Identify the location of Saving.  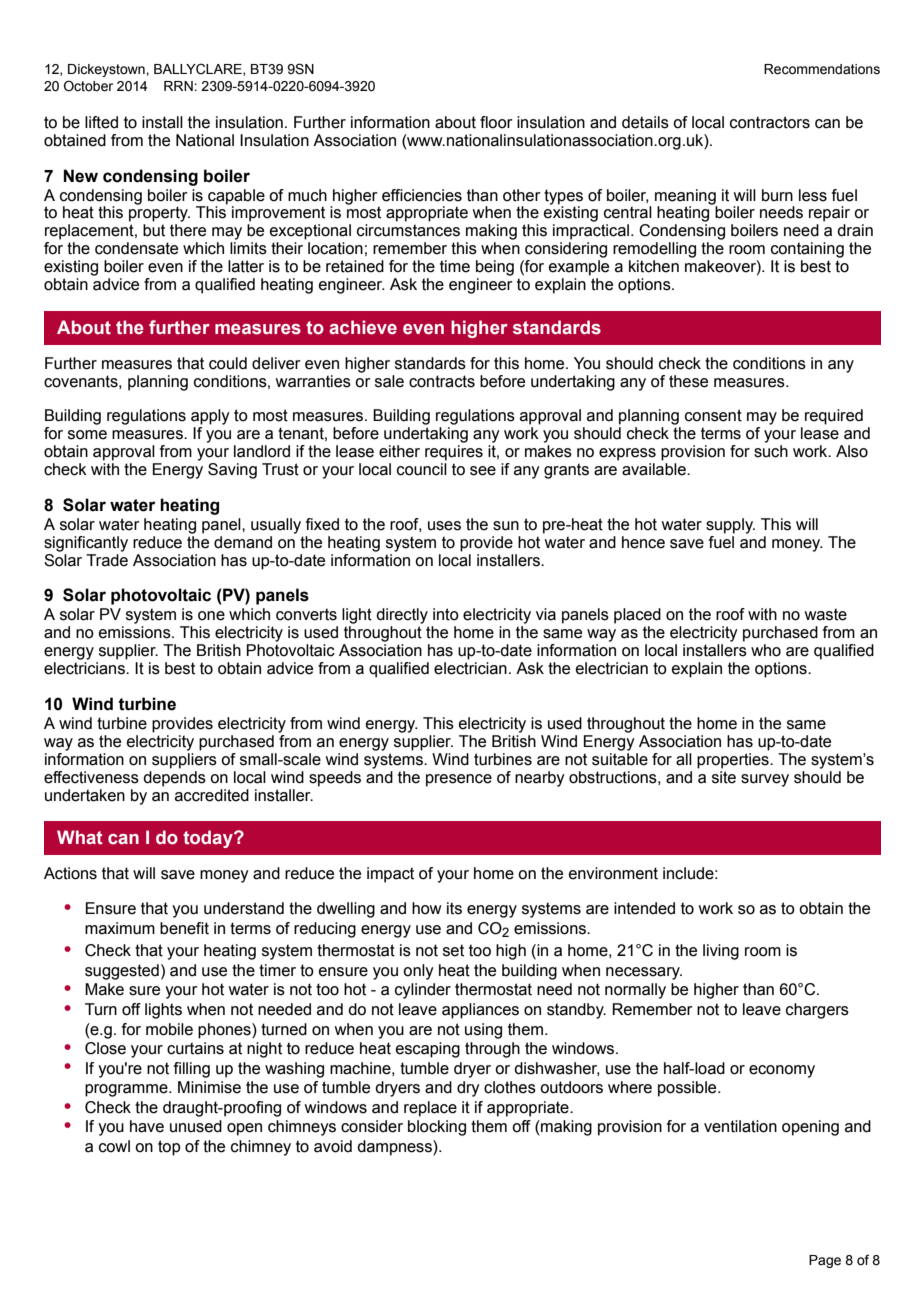
(232, 471).
